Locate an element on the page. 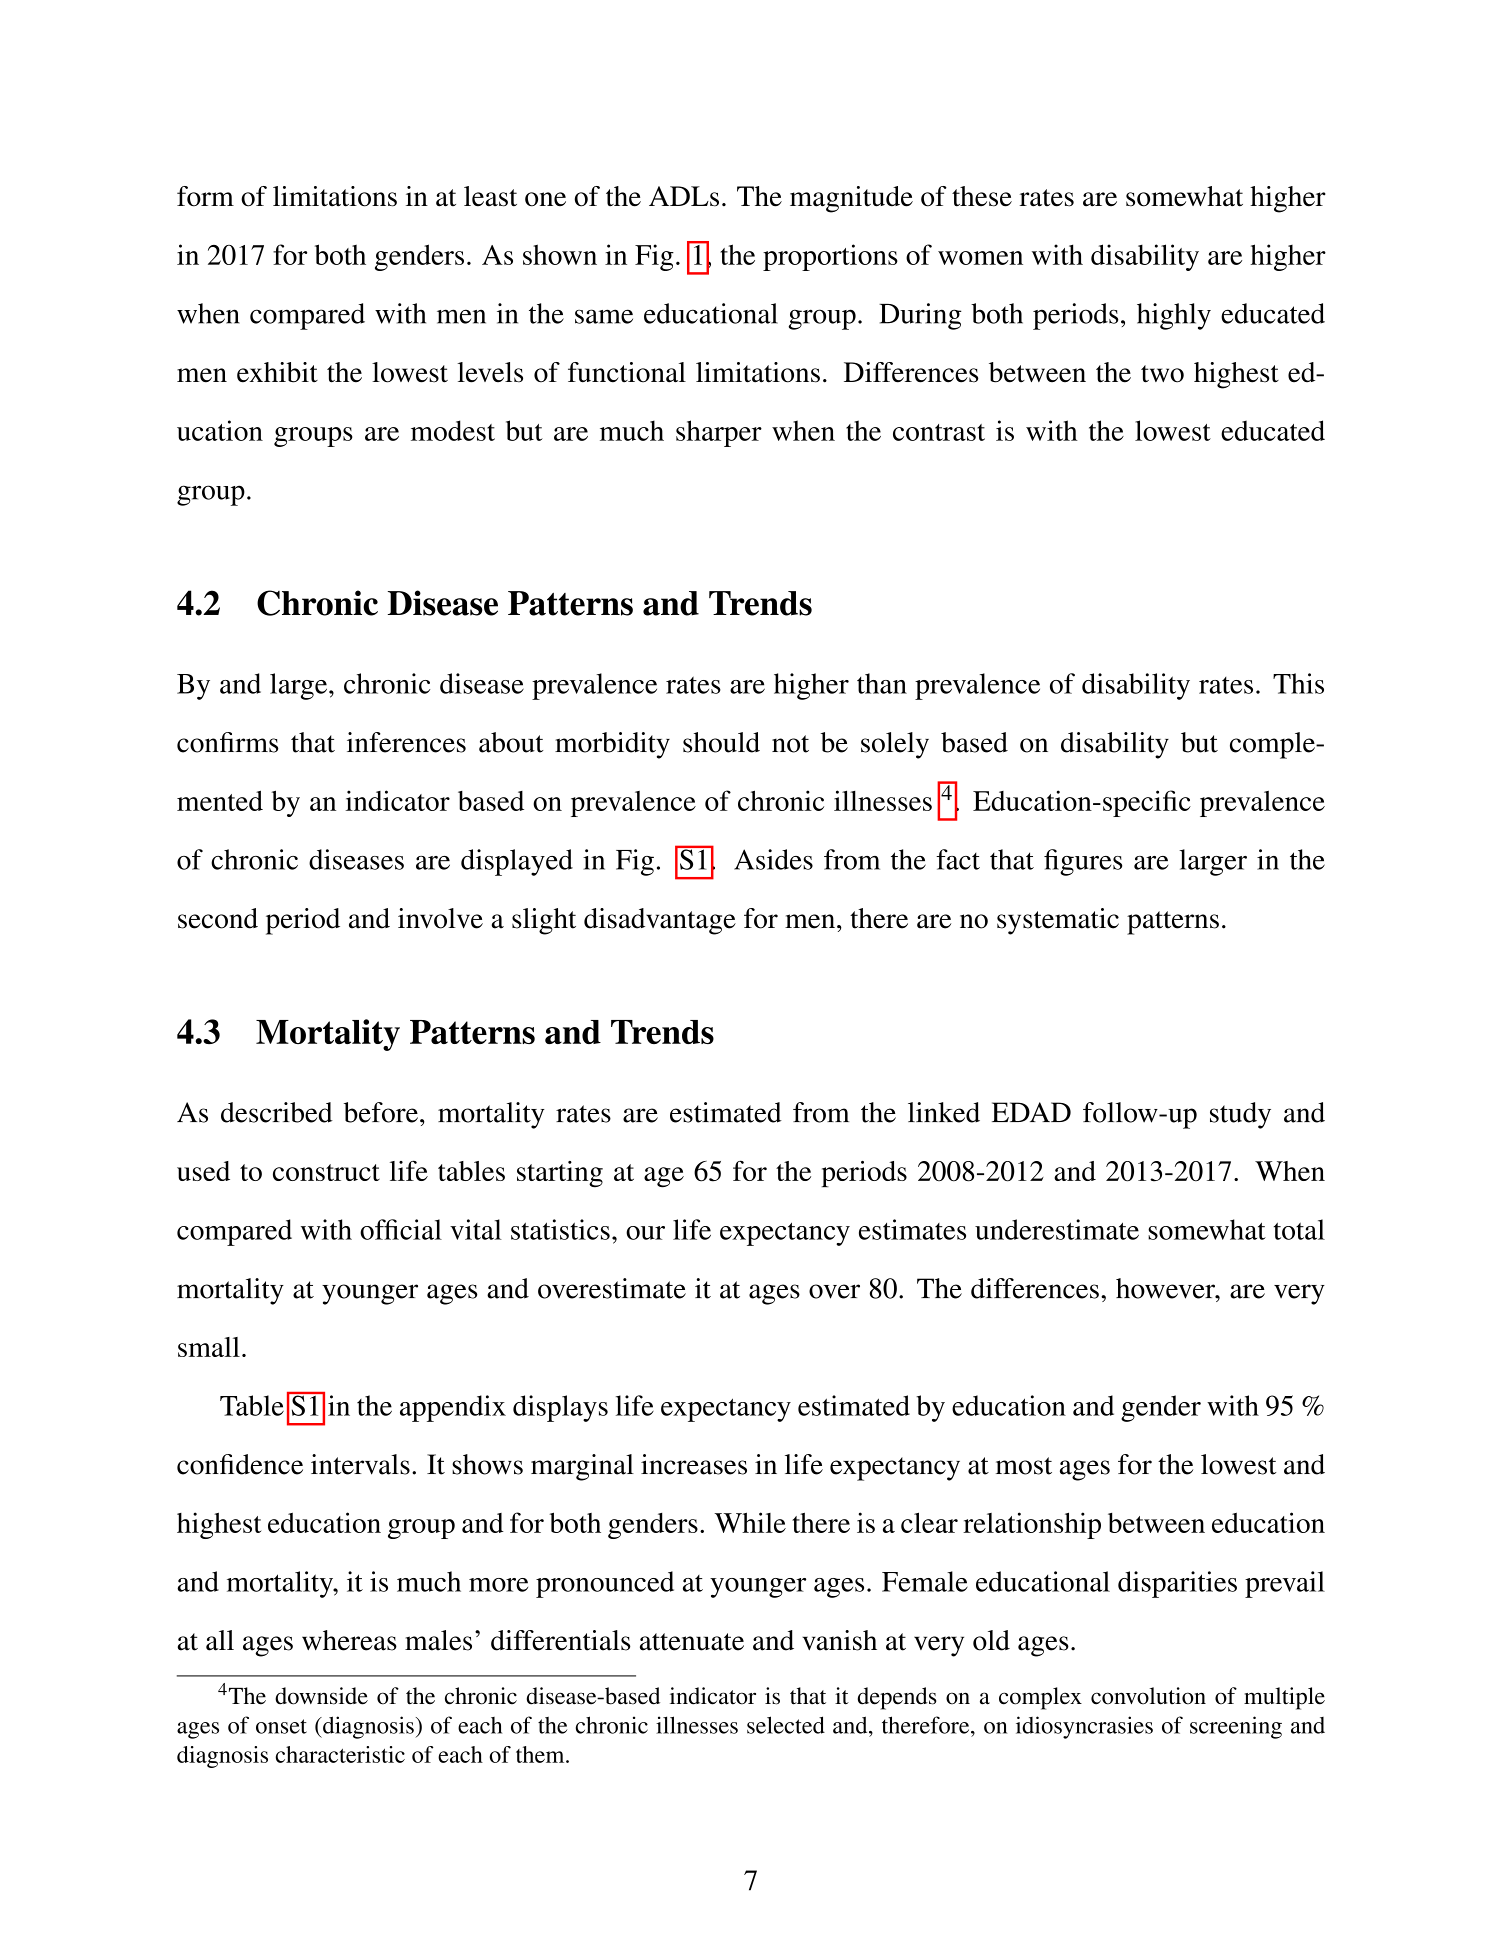 The image size is (1502, 1943). small is located at coordinates (209, 1347).
